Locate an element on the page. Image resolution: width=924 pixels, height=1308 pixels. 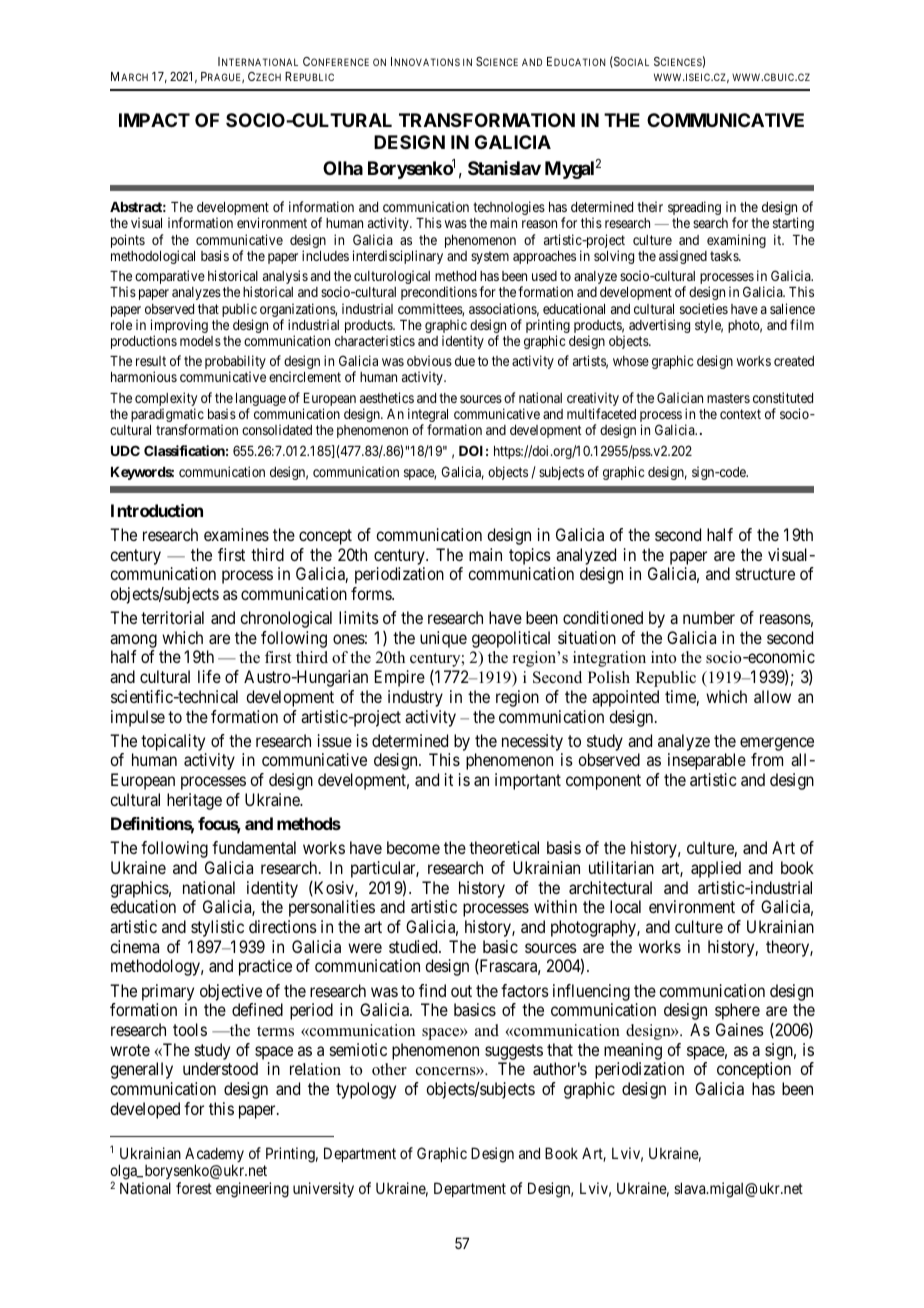
applied is located at coordinates (716, 869).
